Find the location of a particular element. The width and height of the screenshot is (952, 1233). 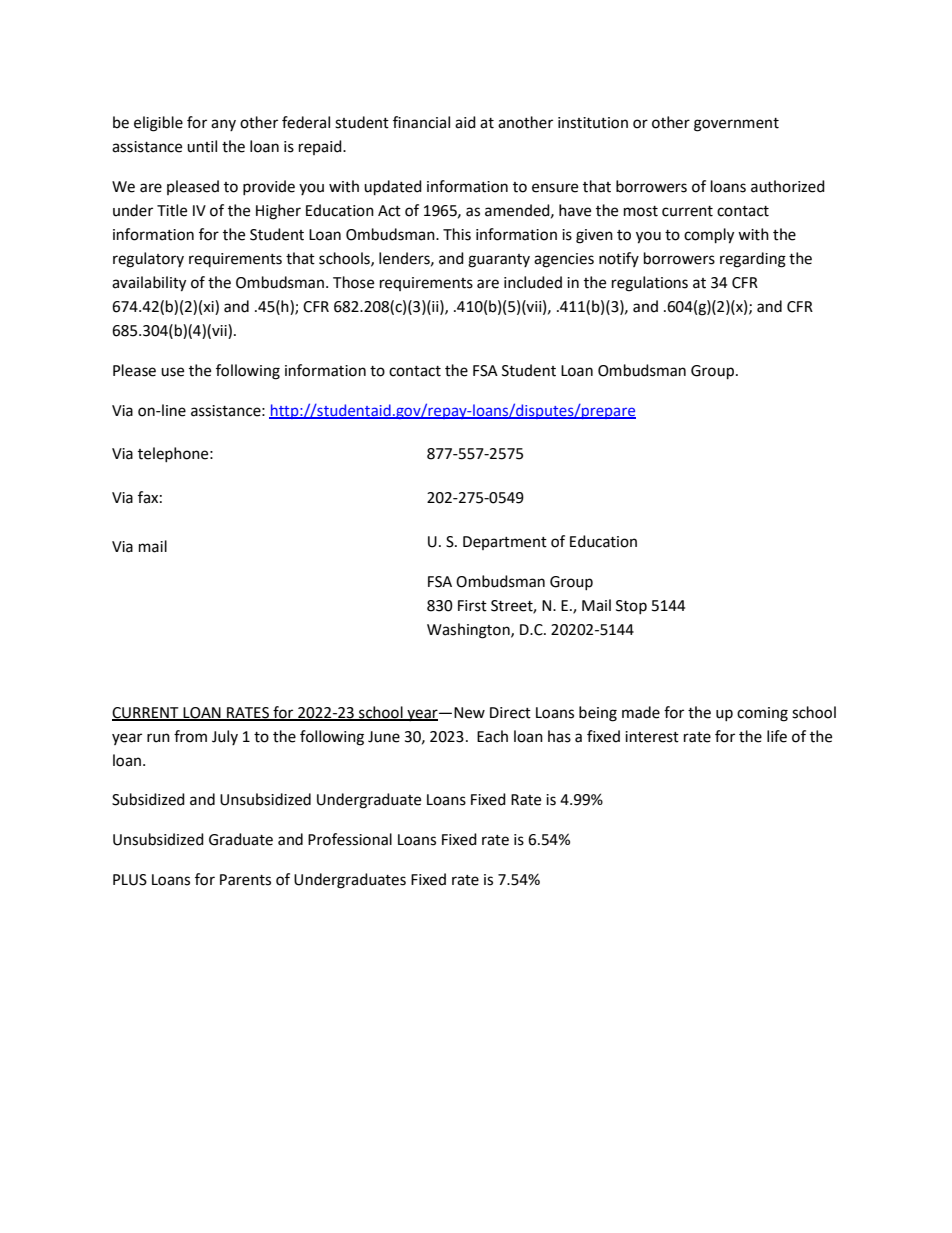

Washington is located at coordinates (469, 631).
